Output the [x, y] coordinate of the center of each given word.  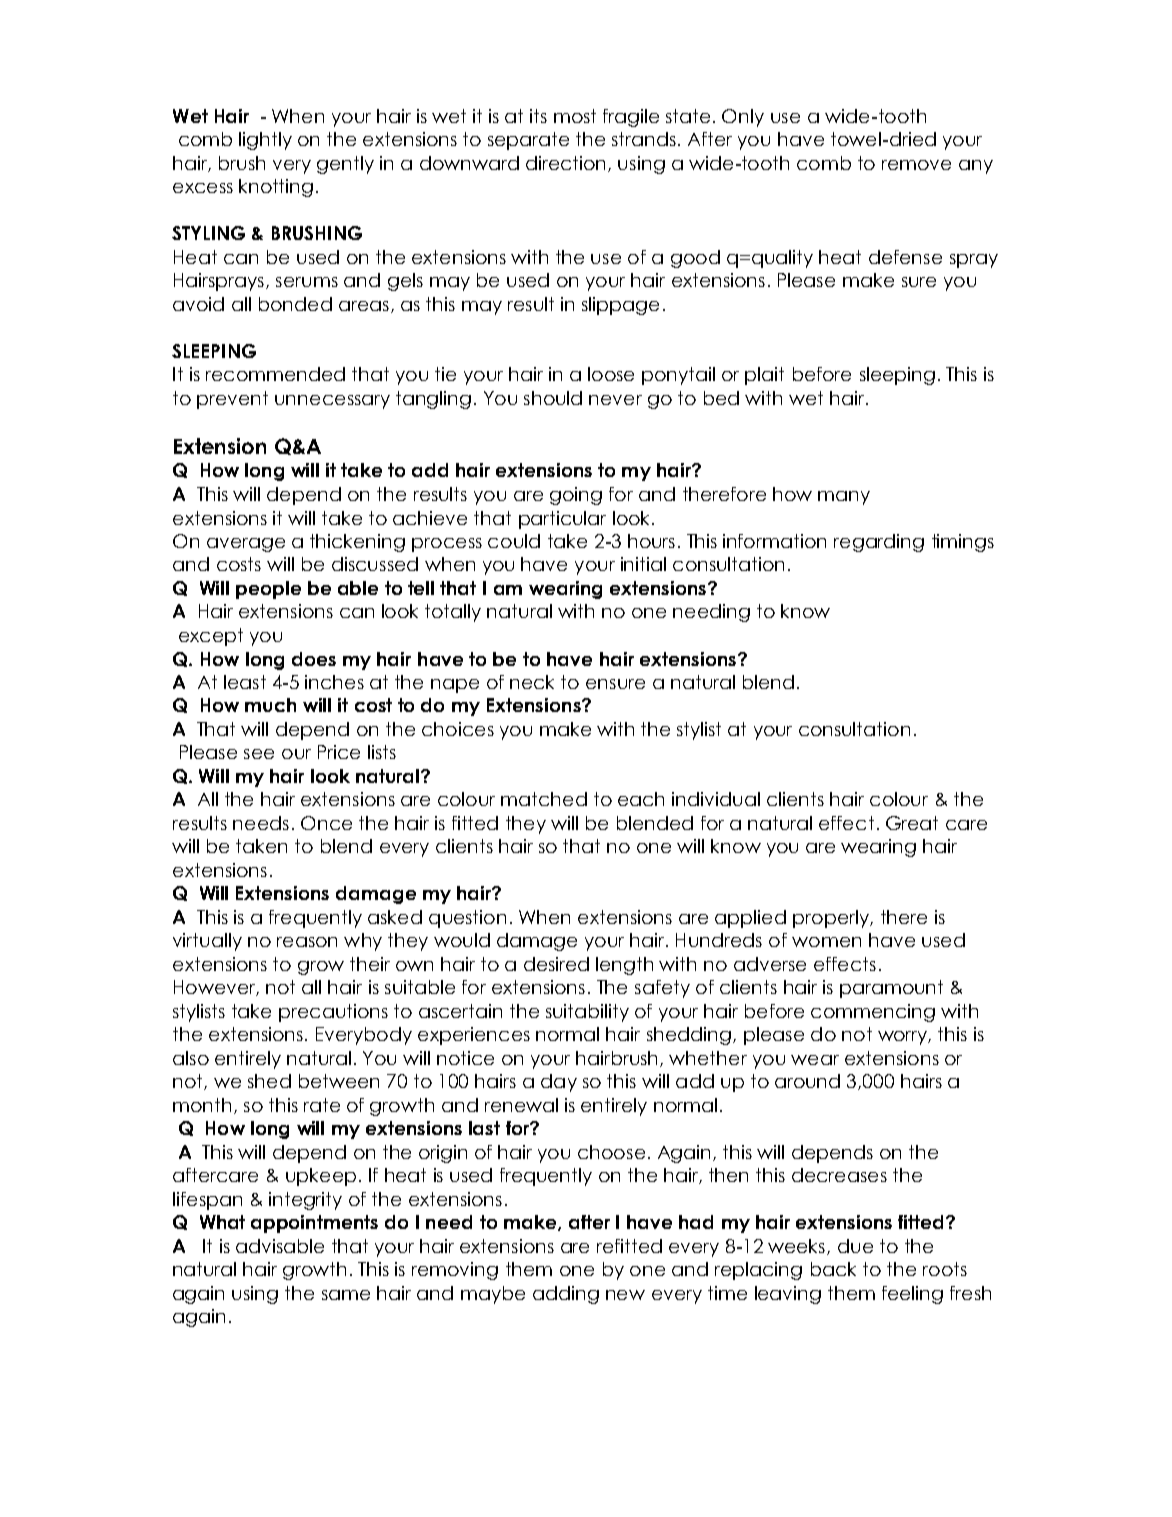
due [855, 1246]
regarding [879, 543]
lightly [265, 141]
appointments [314, 1224]
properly [832, 919]
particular [562, 520]
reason [307, 942]
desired [556, 964]
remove [916, 165]
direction [565, 163]
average [246, 545]
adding [566, 1295]
